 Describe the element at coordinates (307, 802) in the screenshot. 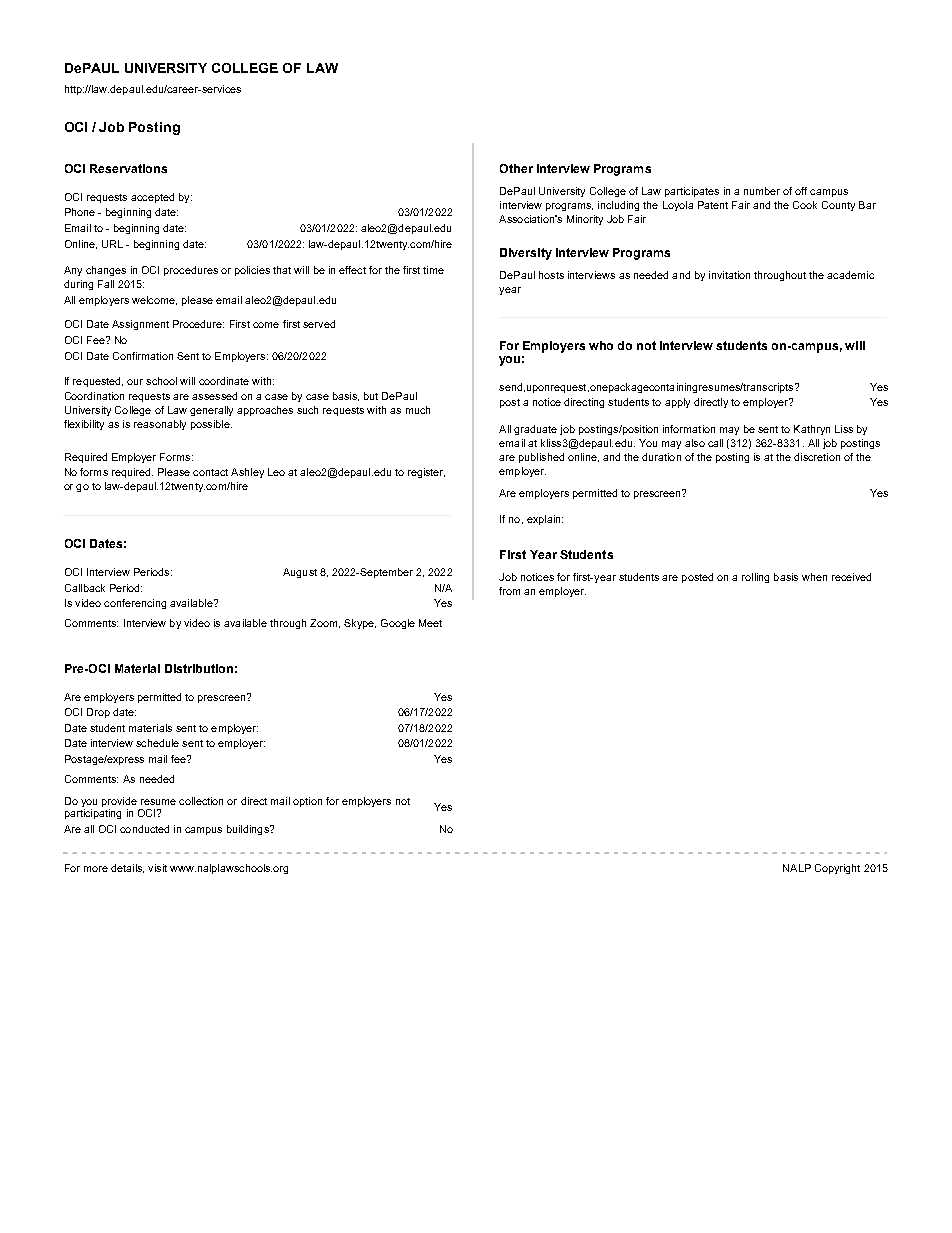

I see `option` at that location.
